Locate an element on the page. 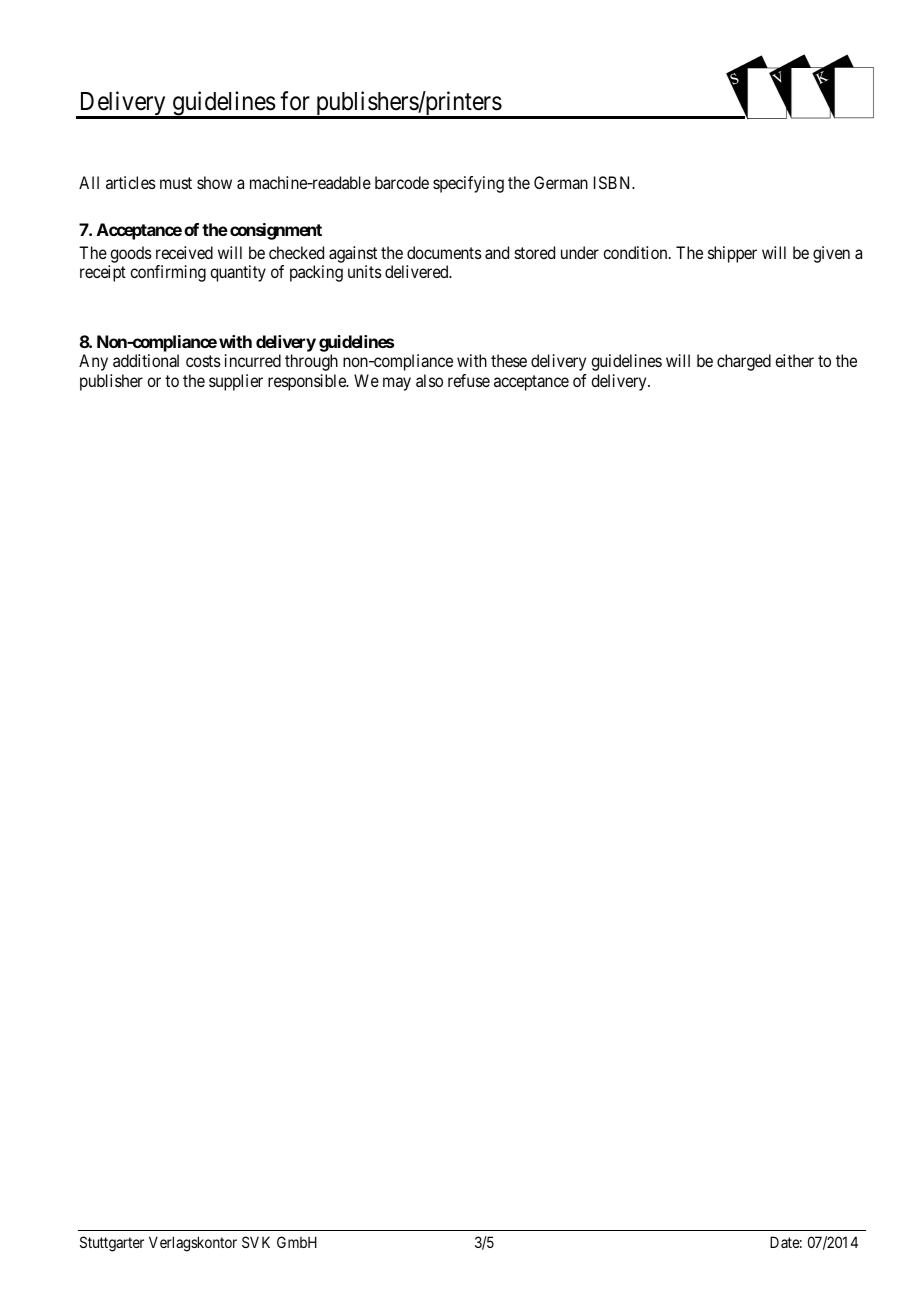  barcode is located at coordinates (402, 182).
